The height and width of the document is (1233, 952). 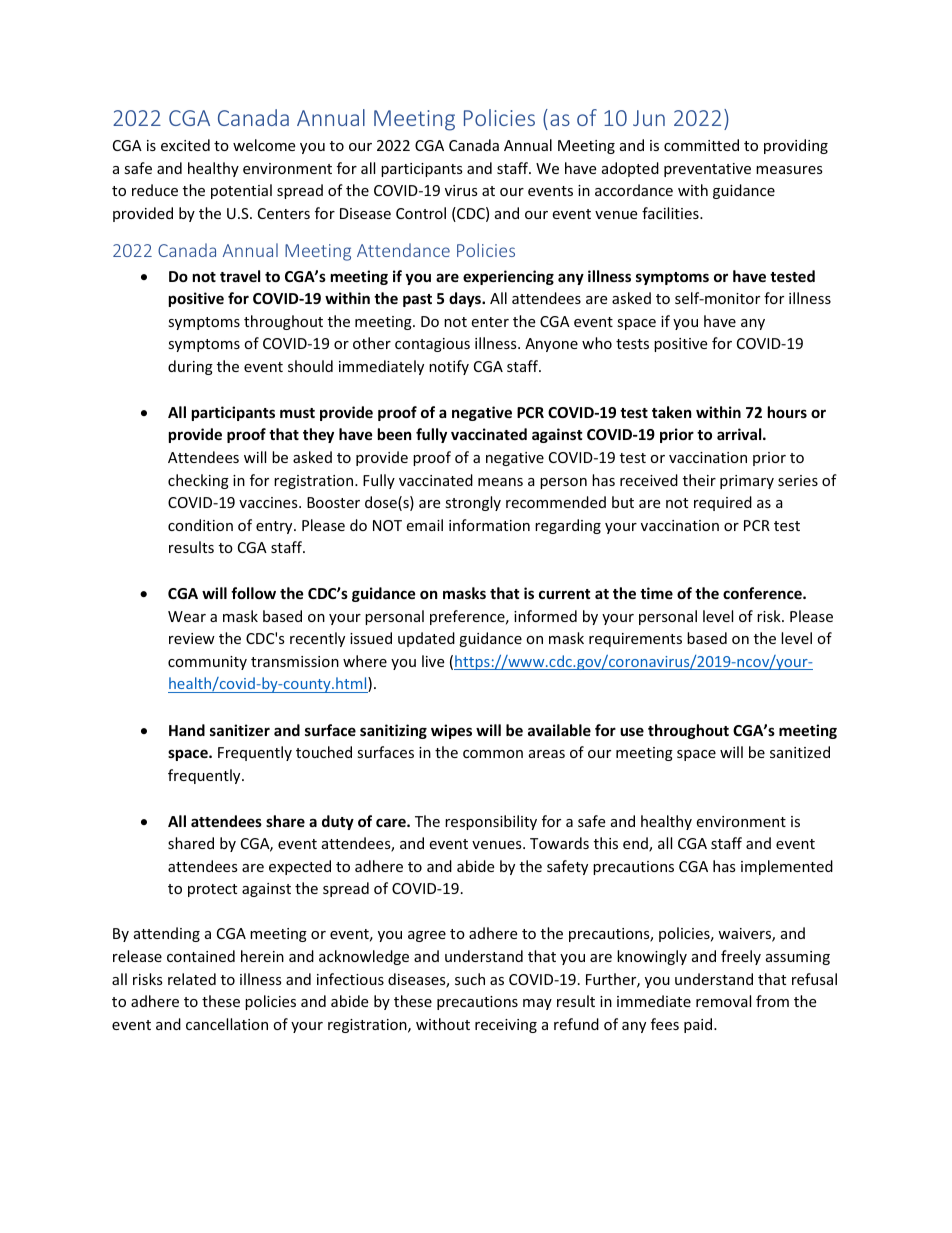 I want to click on primary, so click(x=747, y=482).
